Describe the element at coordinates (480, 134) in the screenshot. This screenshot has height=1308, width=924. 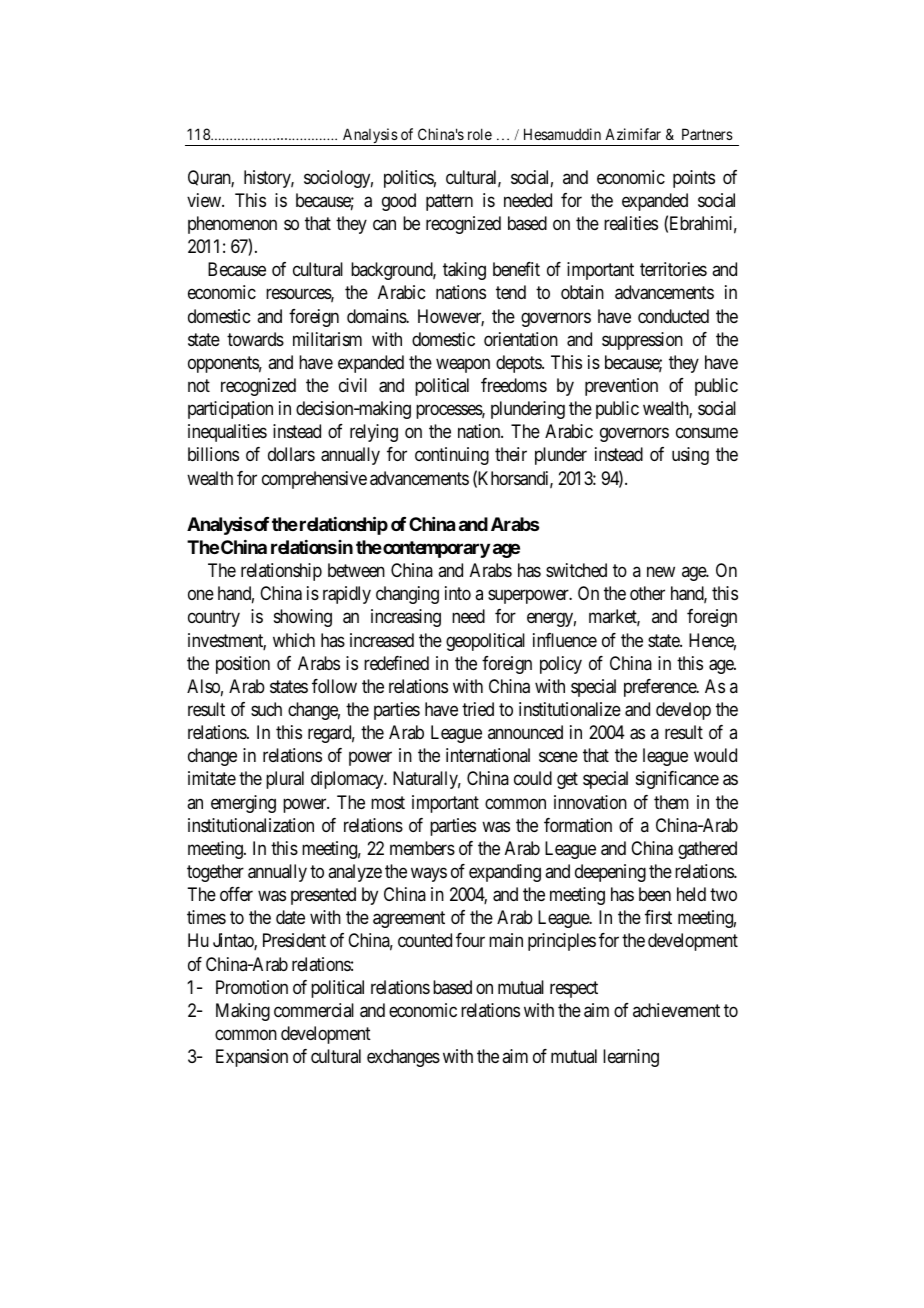
I see `role` at that location.
